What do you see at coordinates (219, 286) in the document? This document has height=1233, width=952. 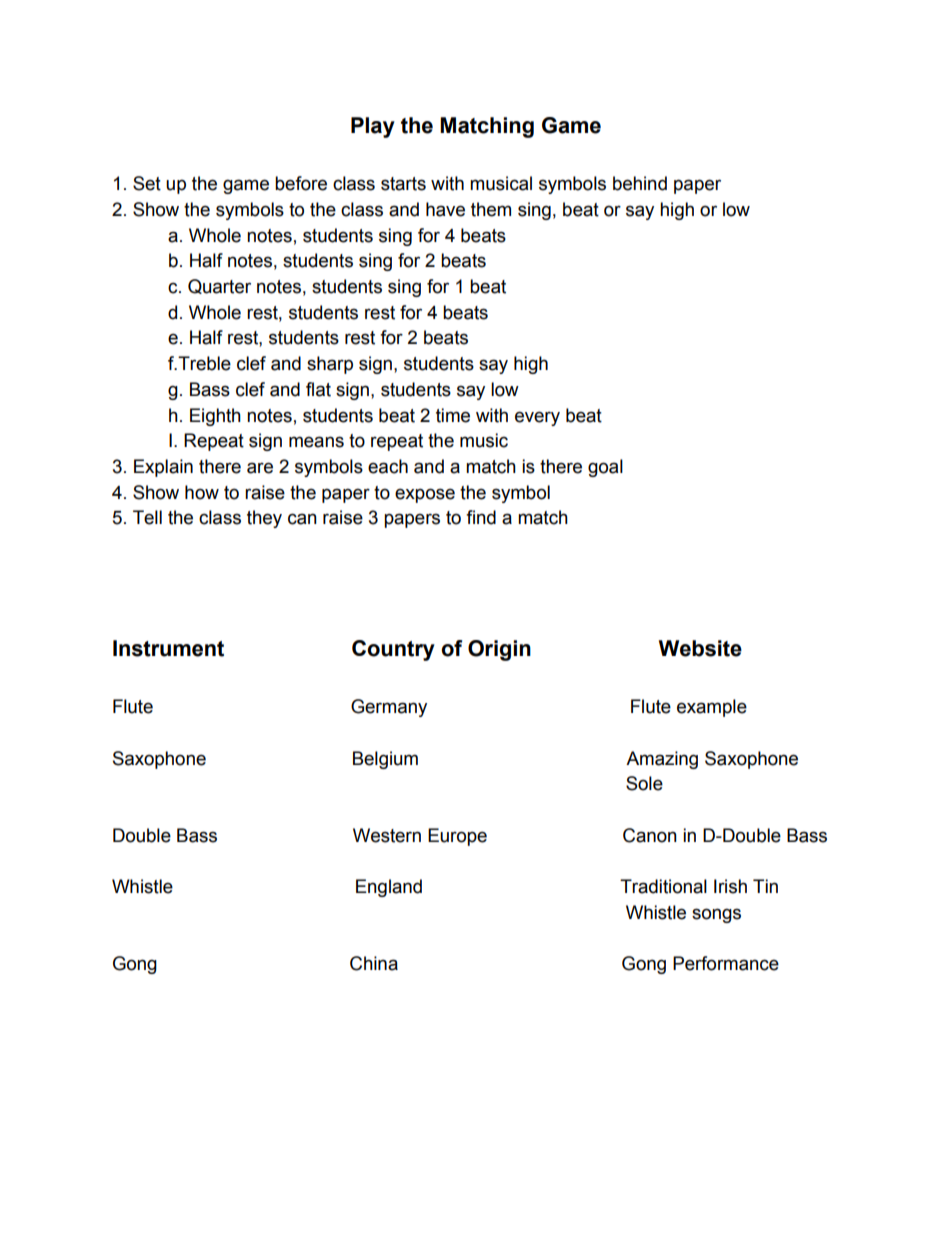 I see `Quarter` at bounding box center [219, 286].
